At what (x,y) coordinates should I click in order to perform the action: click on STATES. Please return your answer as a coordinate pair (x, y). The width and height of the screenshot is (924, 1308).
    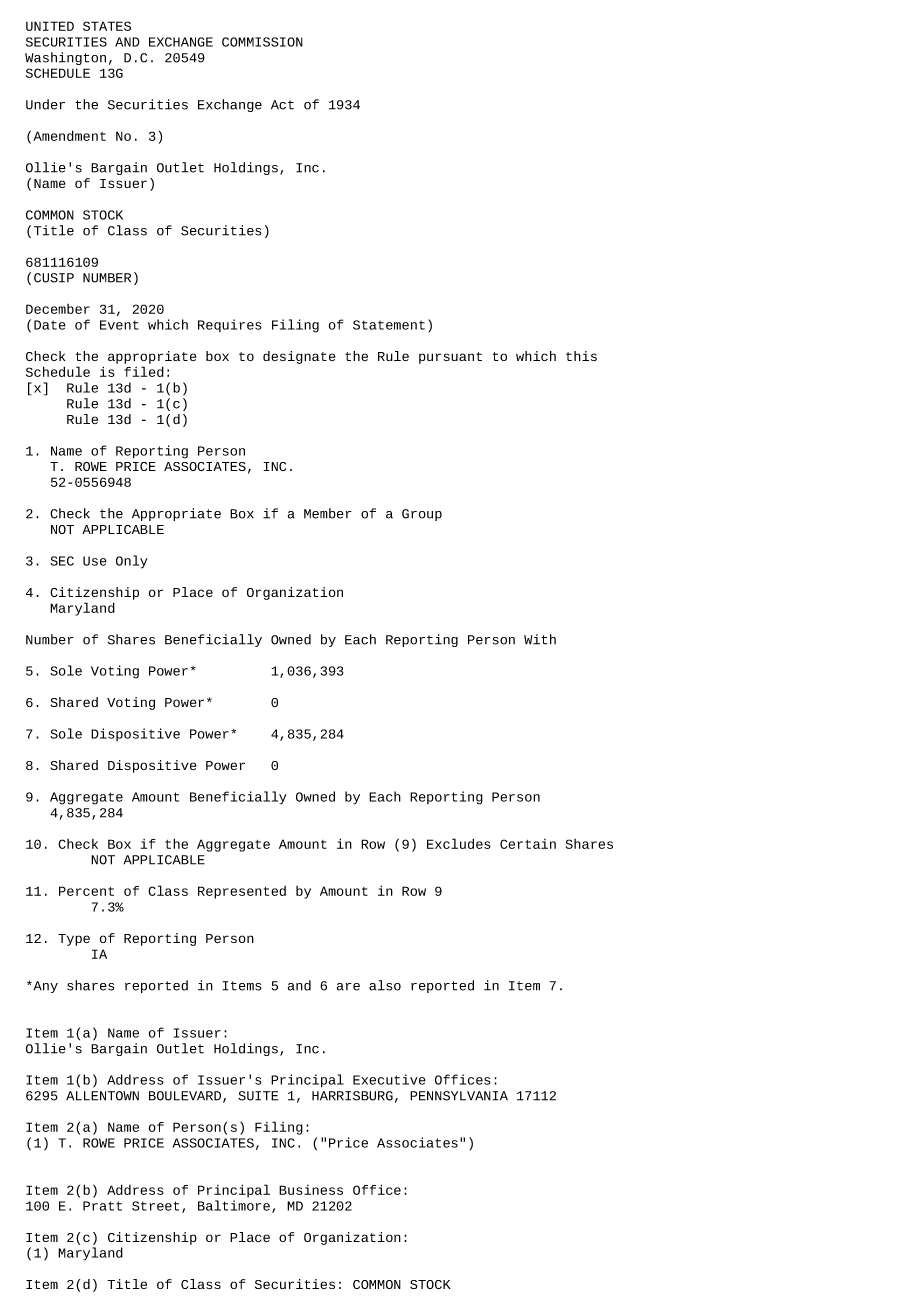
    Looking at the image, I should click on (107, 26).
